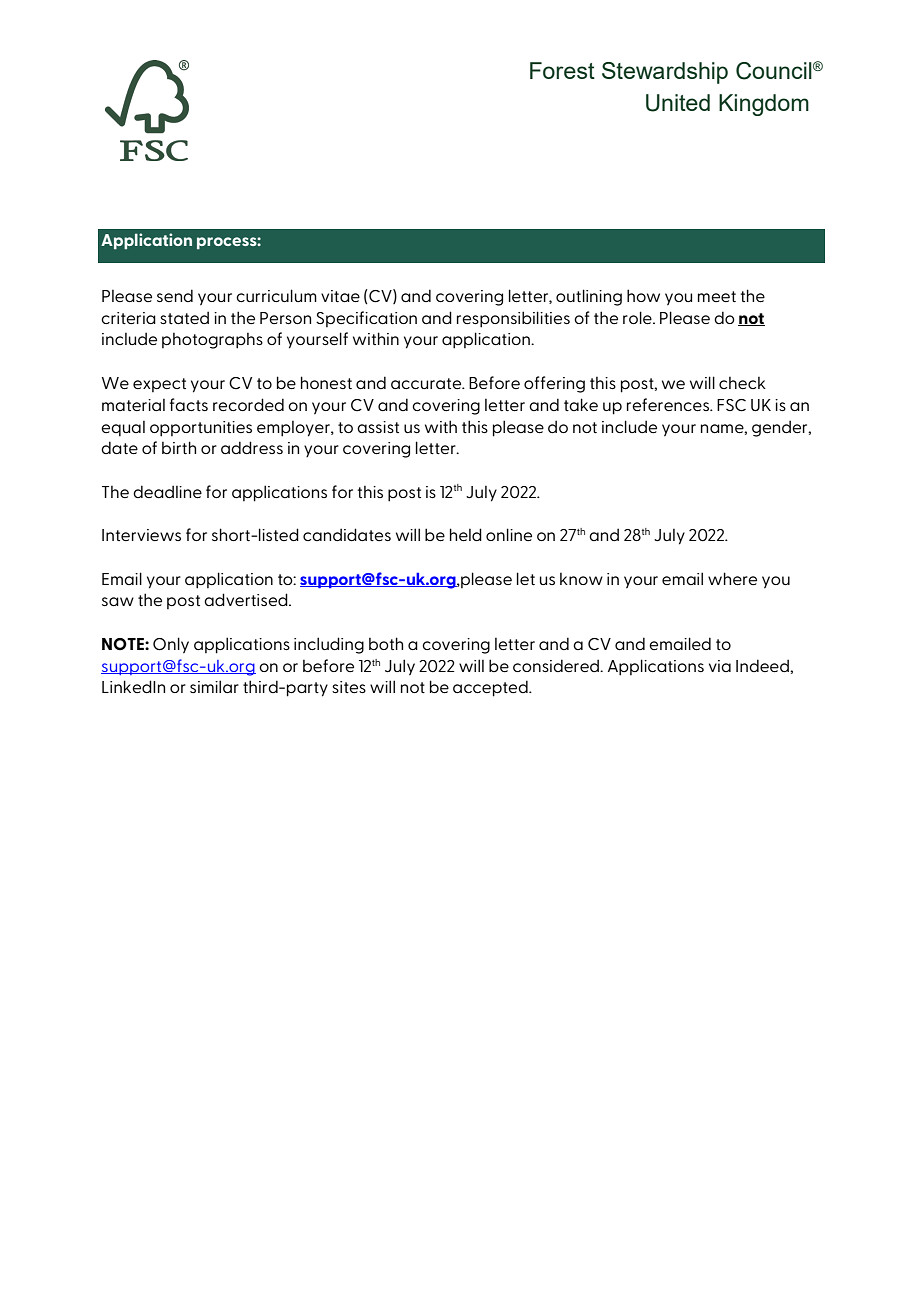 The width and height of the document is (924, 1308). Describe the element at coordinates (669, 404) in the document. I see `references` at that location.
